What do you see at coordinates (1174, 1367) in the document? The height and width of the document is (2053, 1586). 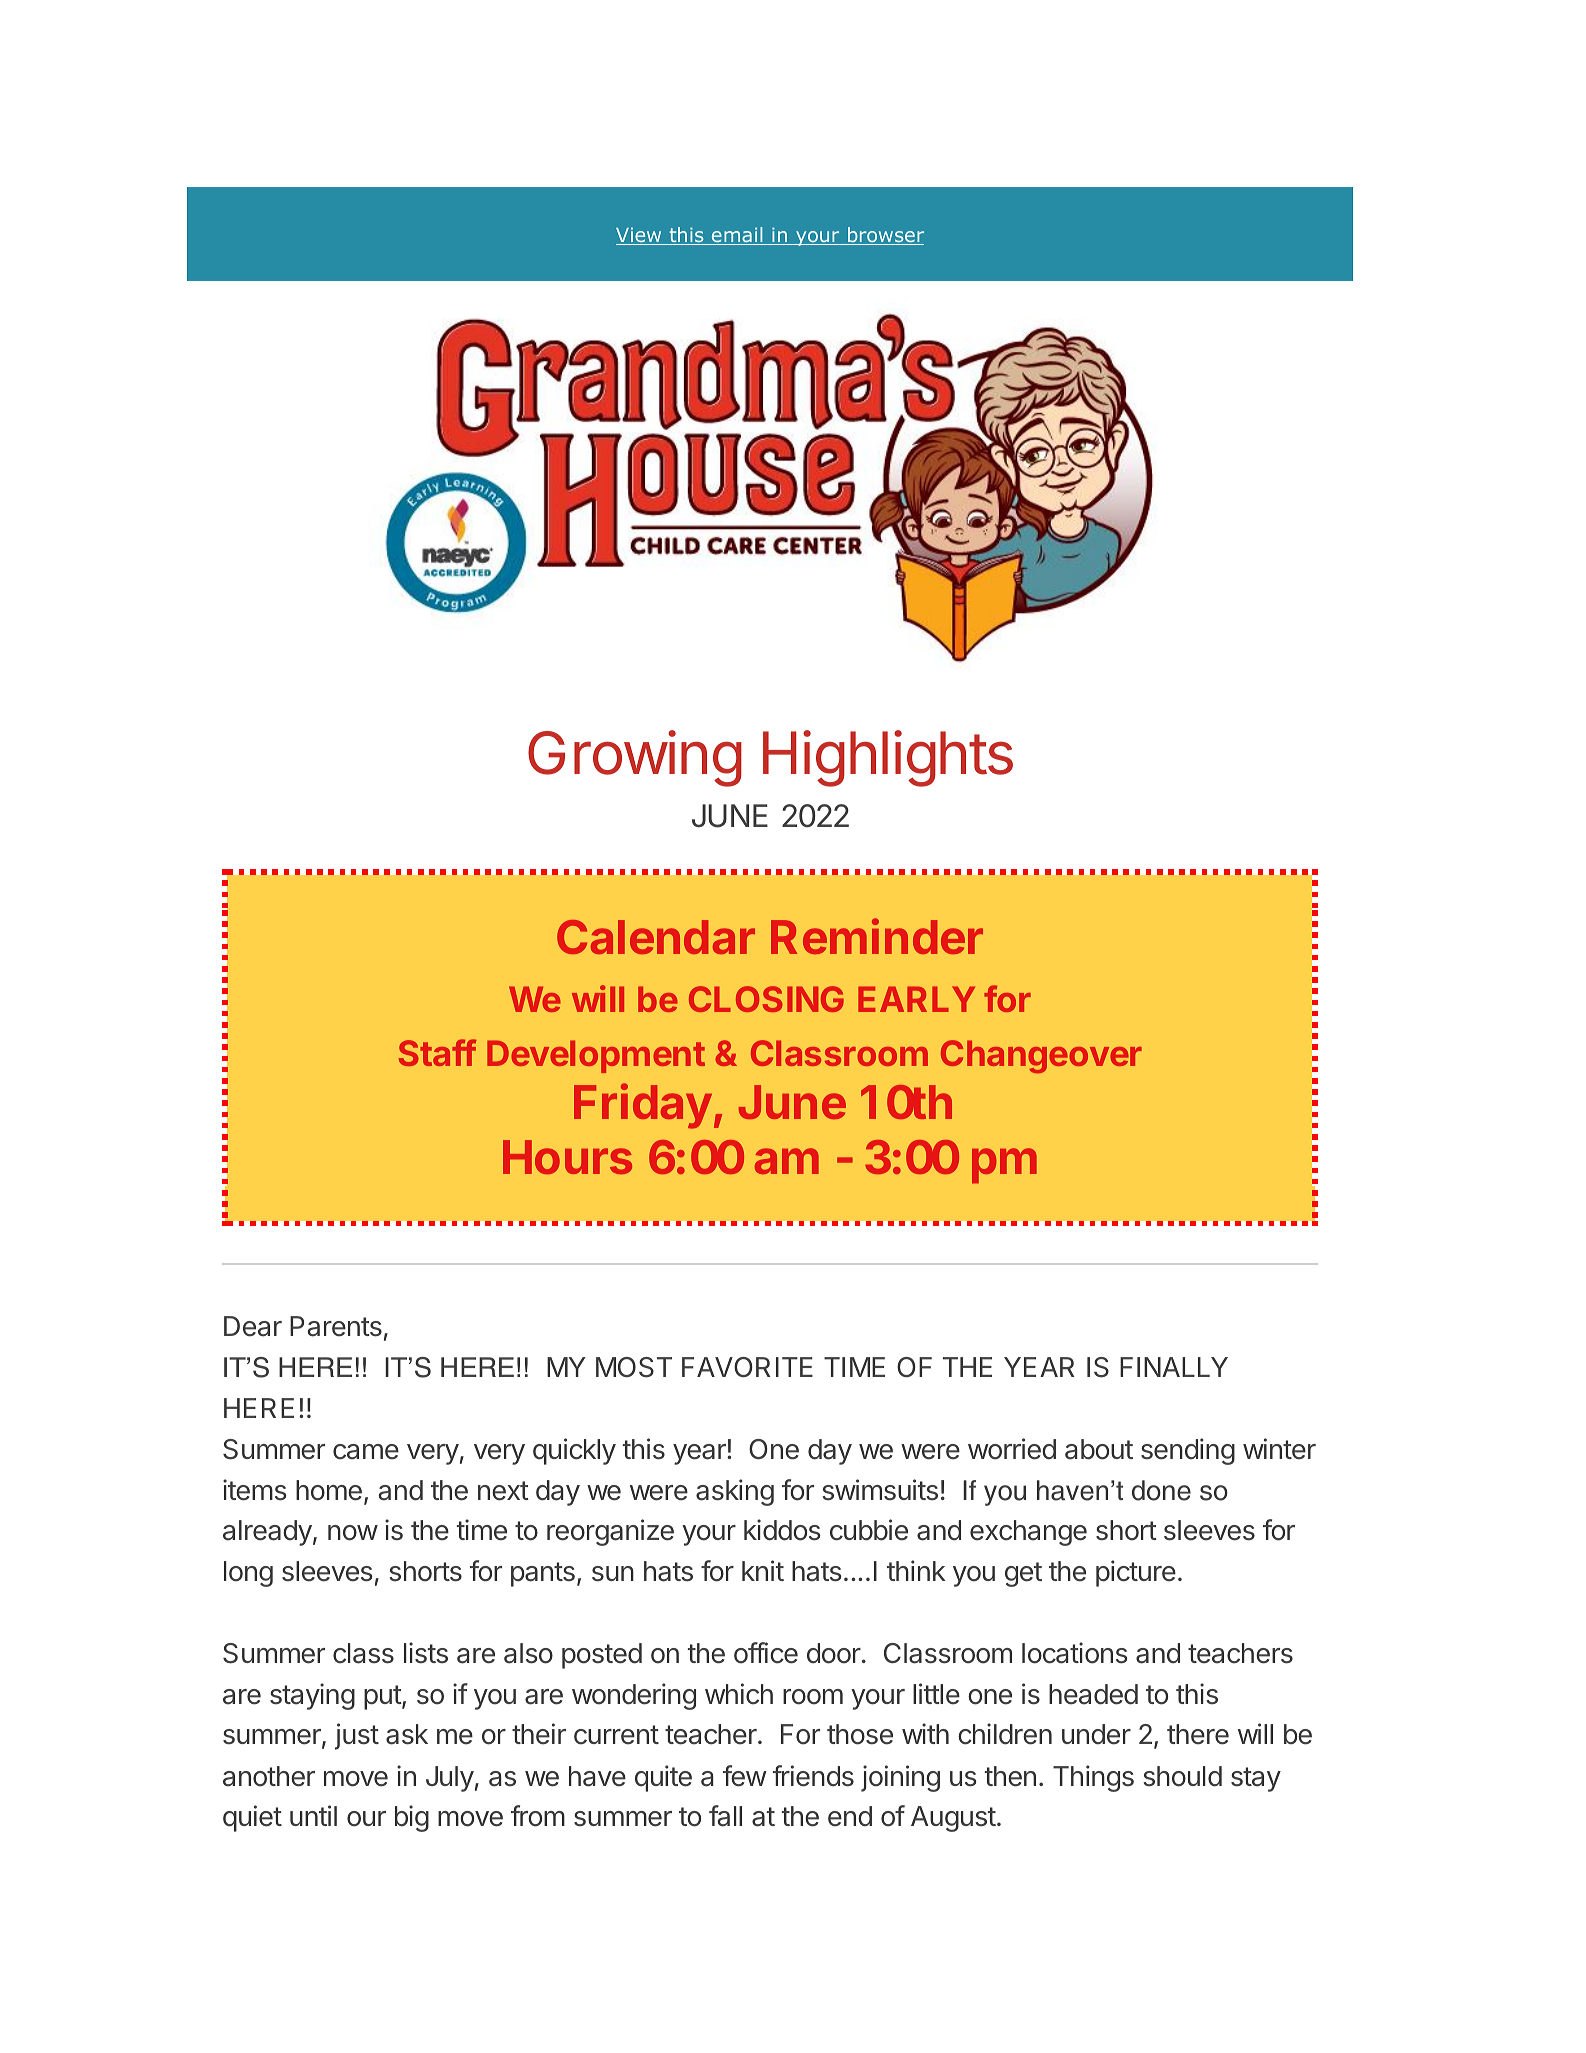 I see `FINALLY` at bounding box center [1174, 1367].
